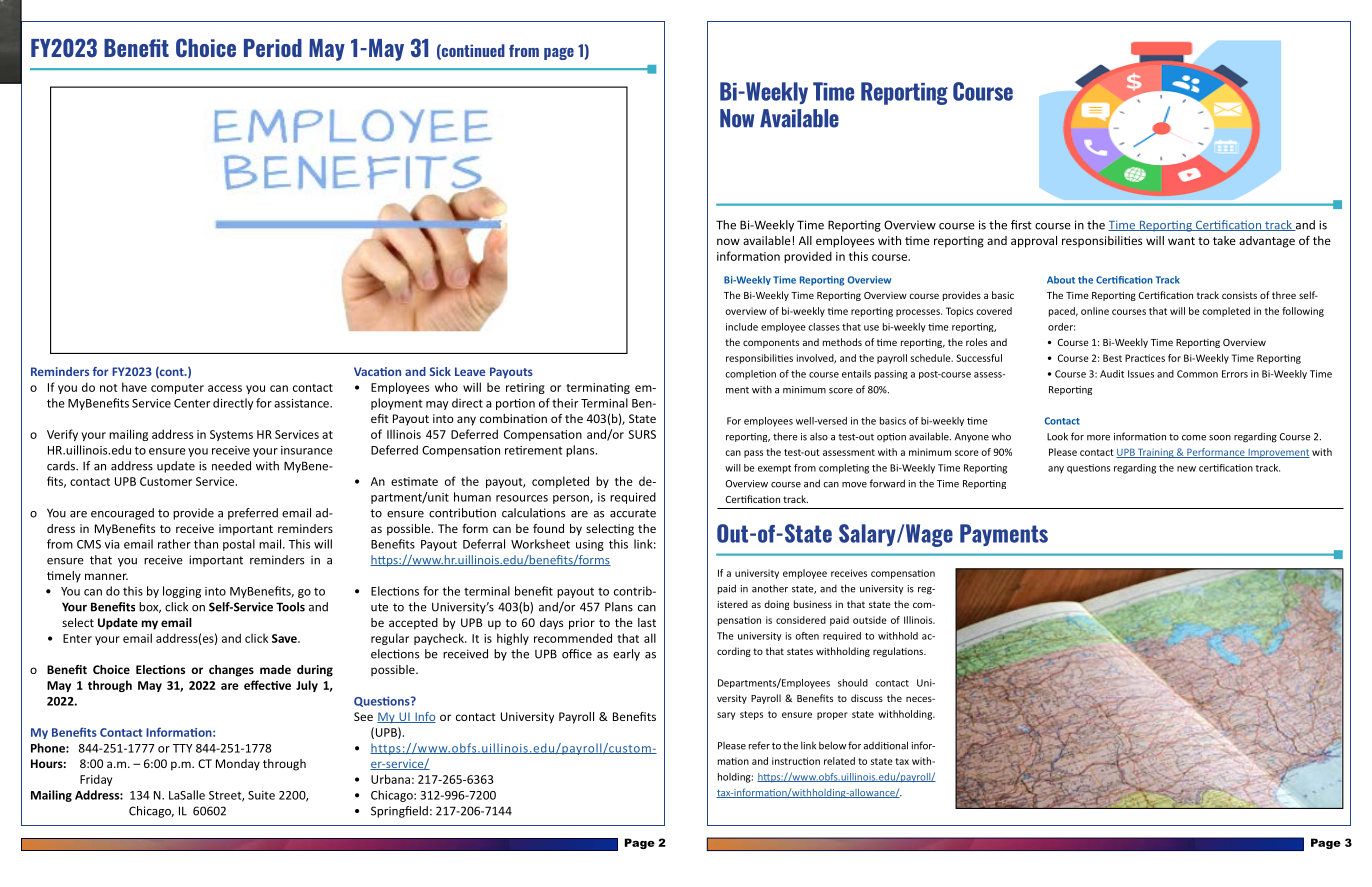 The width and height of the page is (1372, 887). Describe the element at coordinates (870, 620) in the page. I see `outside` at that location.
